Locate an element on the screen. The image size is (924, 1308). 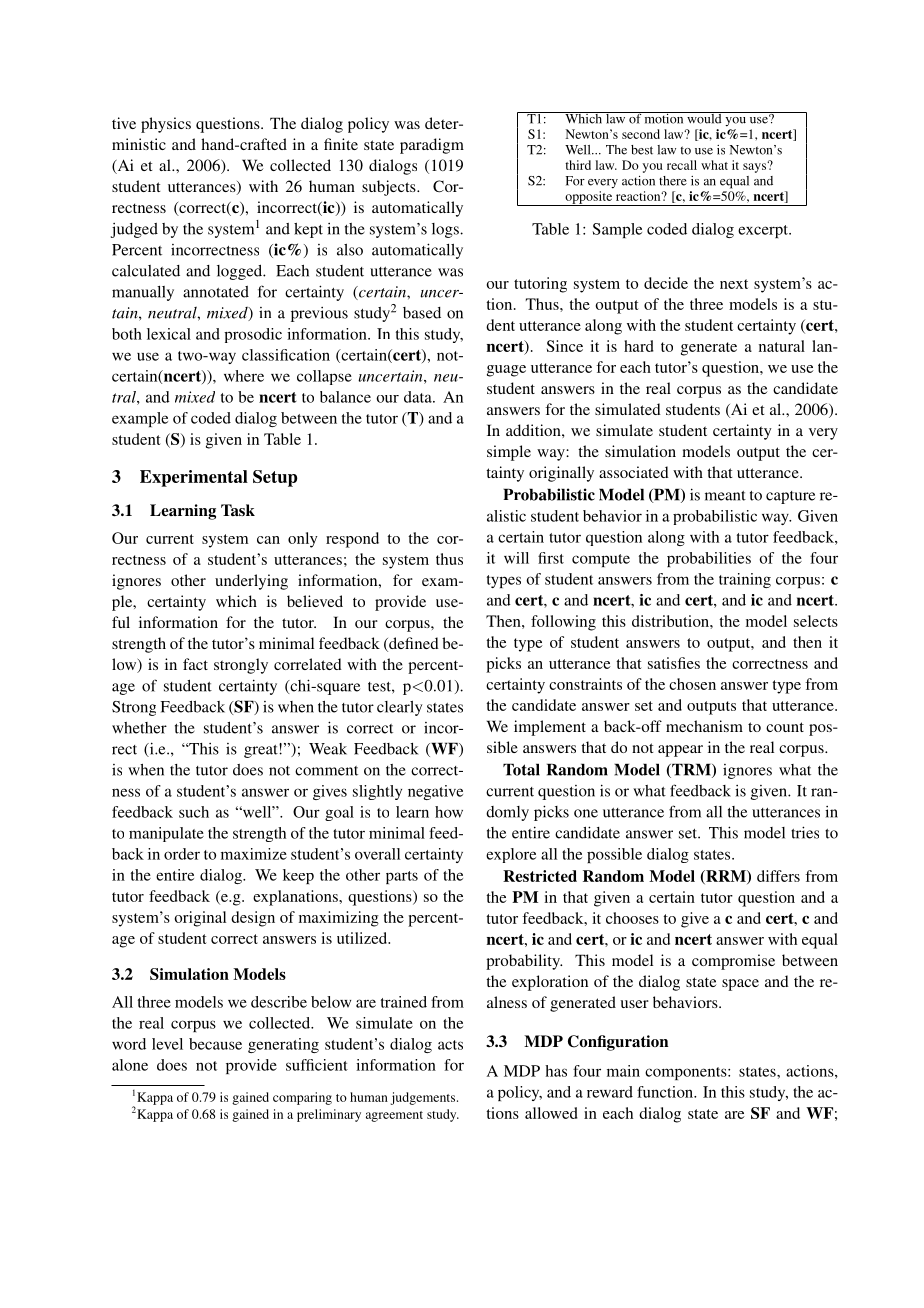
Total is located at coordinates (521, 769).
